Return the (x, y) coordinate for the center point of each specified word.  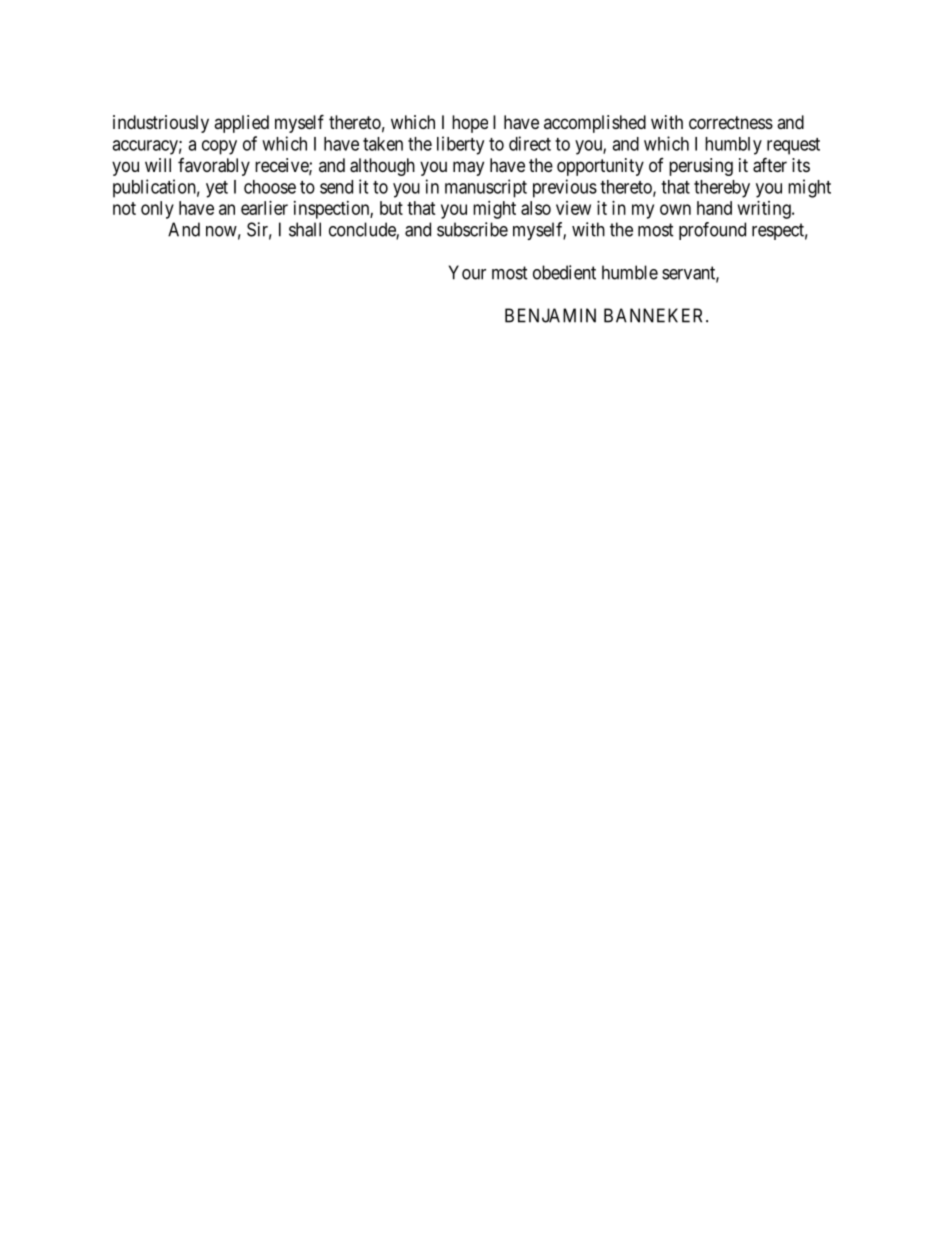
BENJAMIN (550, 315)
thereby (722, 189)
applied (241, 124)
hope (470, 124)
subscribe (472, 229)
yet (217, 189)
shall (305, 229)
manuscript (486, 188)
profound (712, 231)
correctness (731, 122)
